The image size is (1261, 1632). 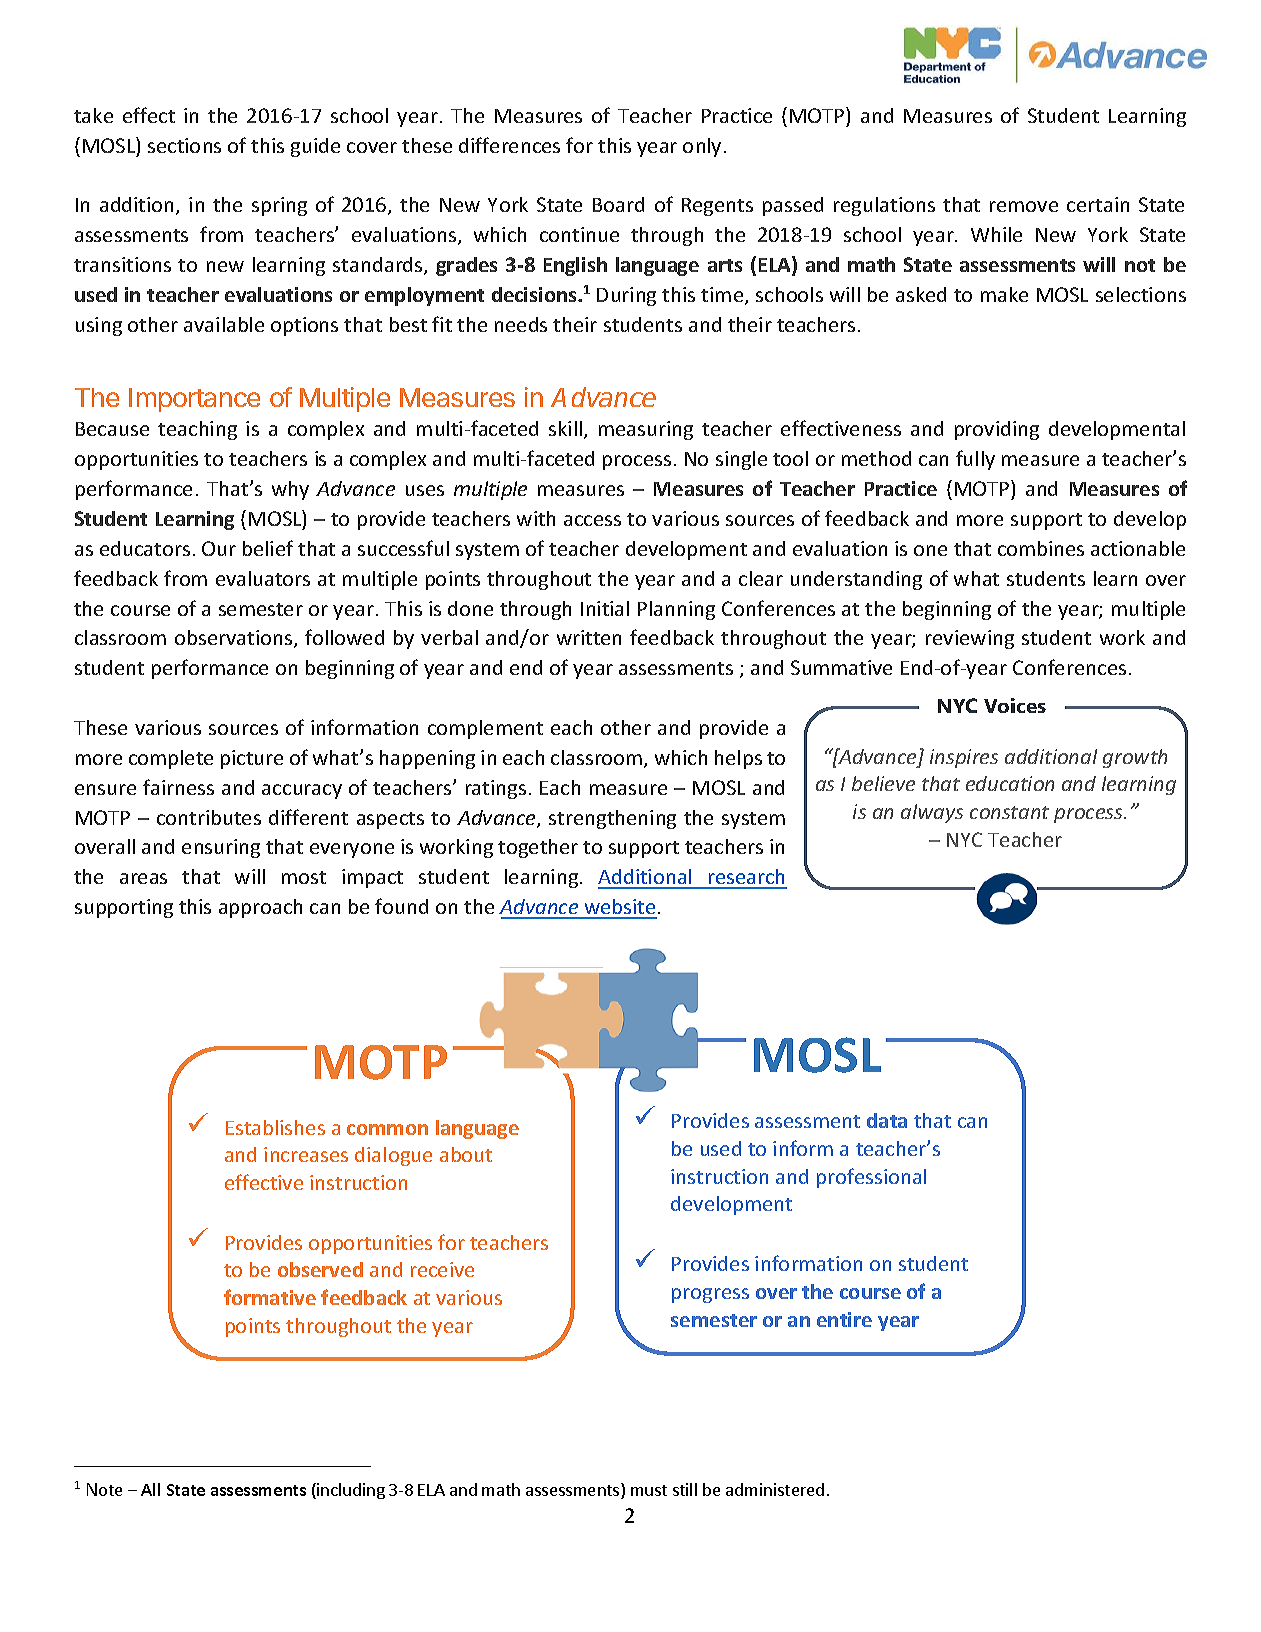 What do you see at coordinates (263, 578) in the screenshot?
I see `evaluators` at bounding box center [263, 578].
